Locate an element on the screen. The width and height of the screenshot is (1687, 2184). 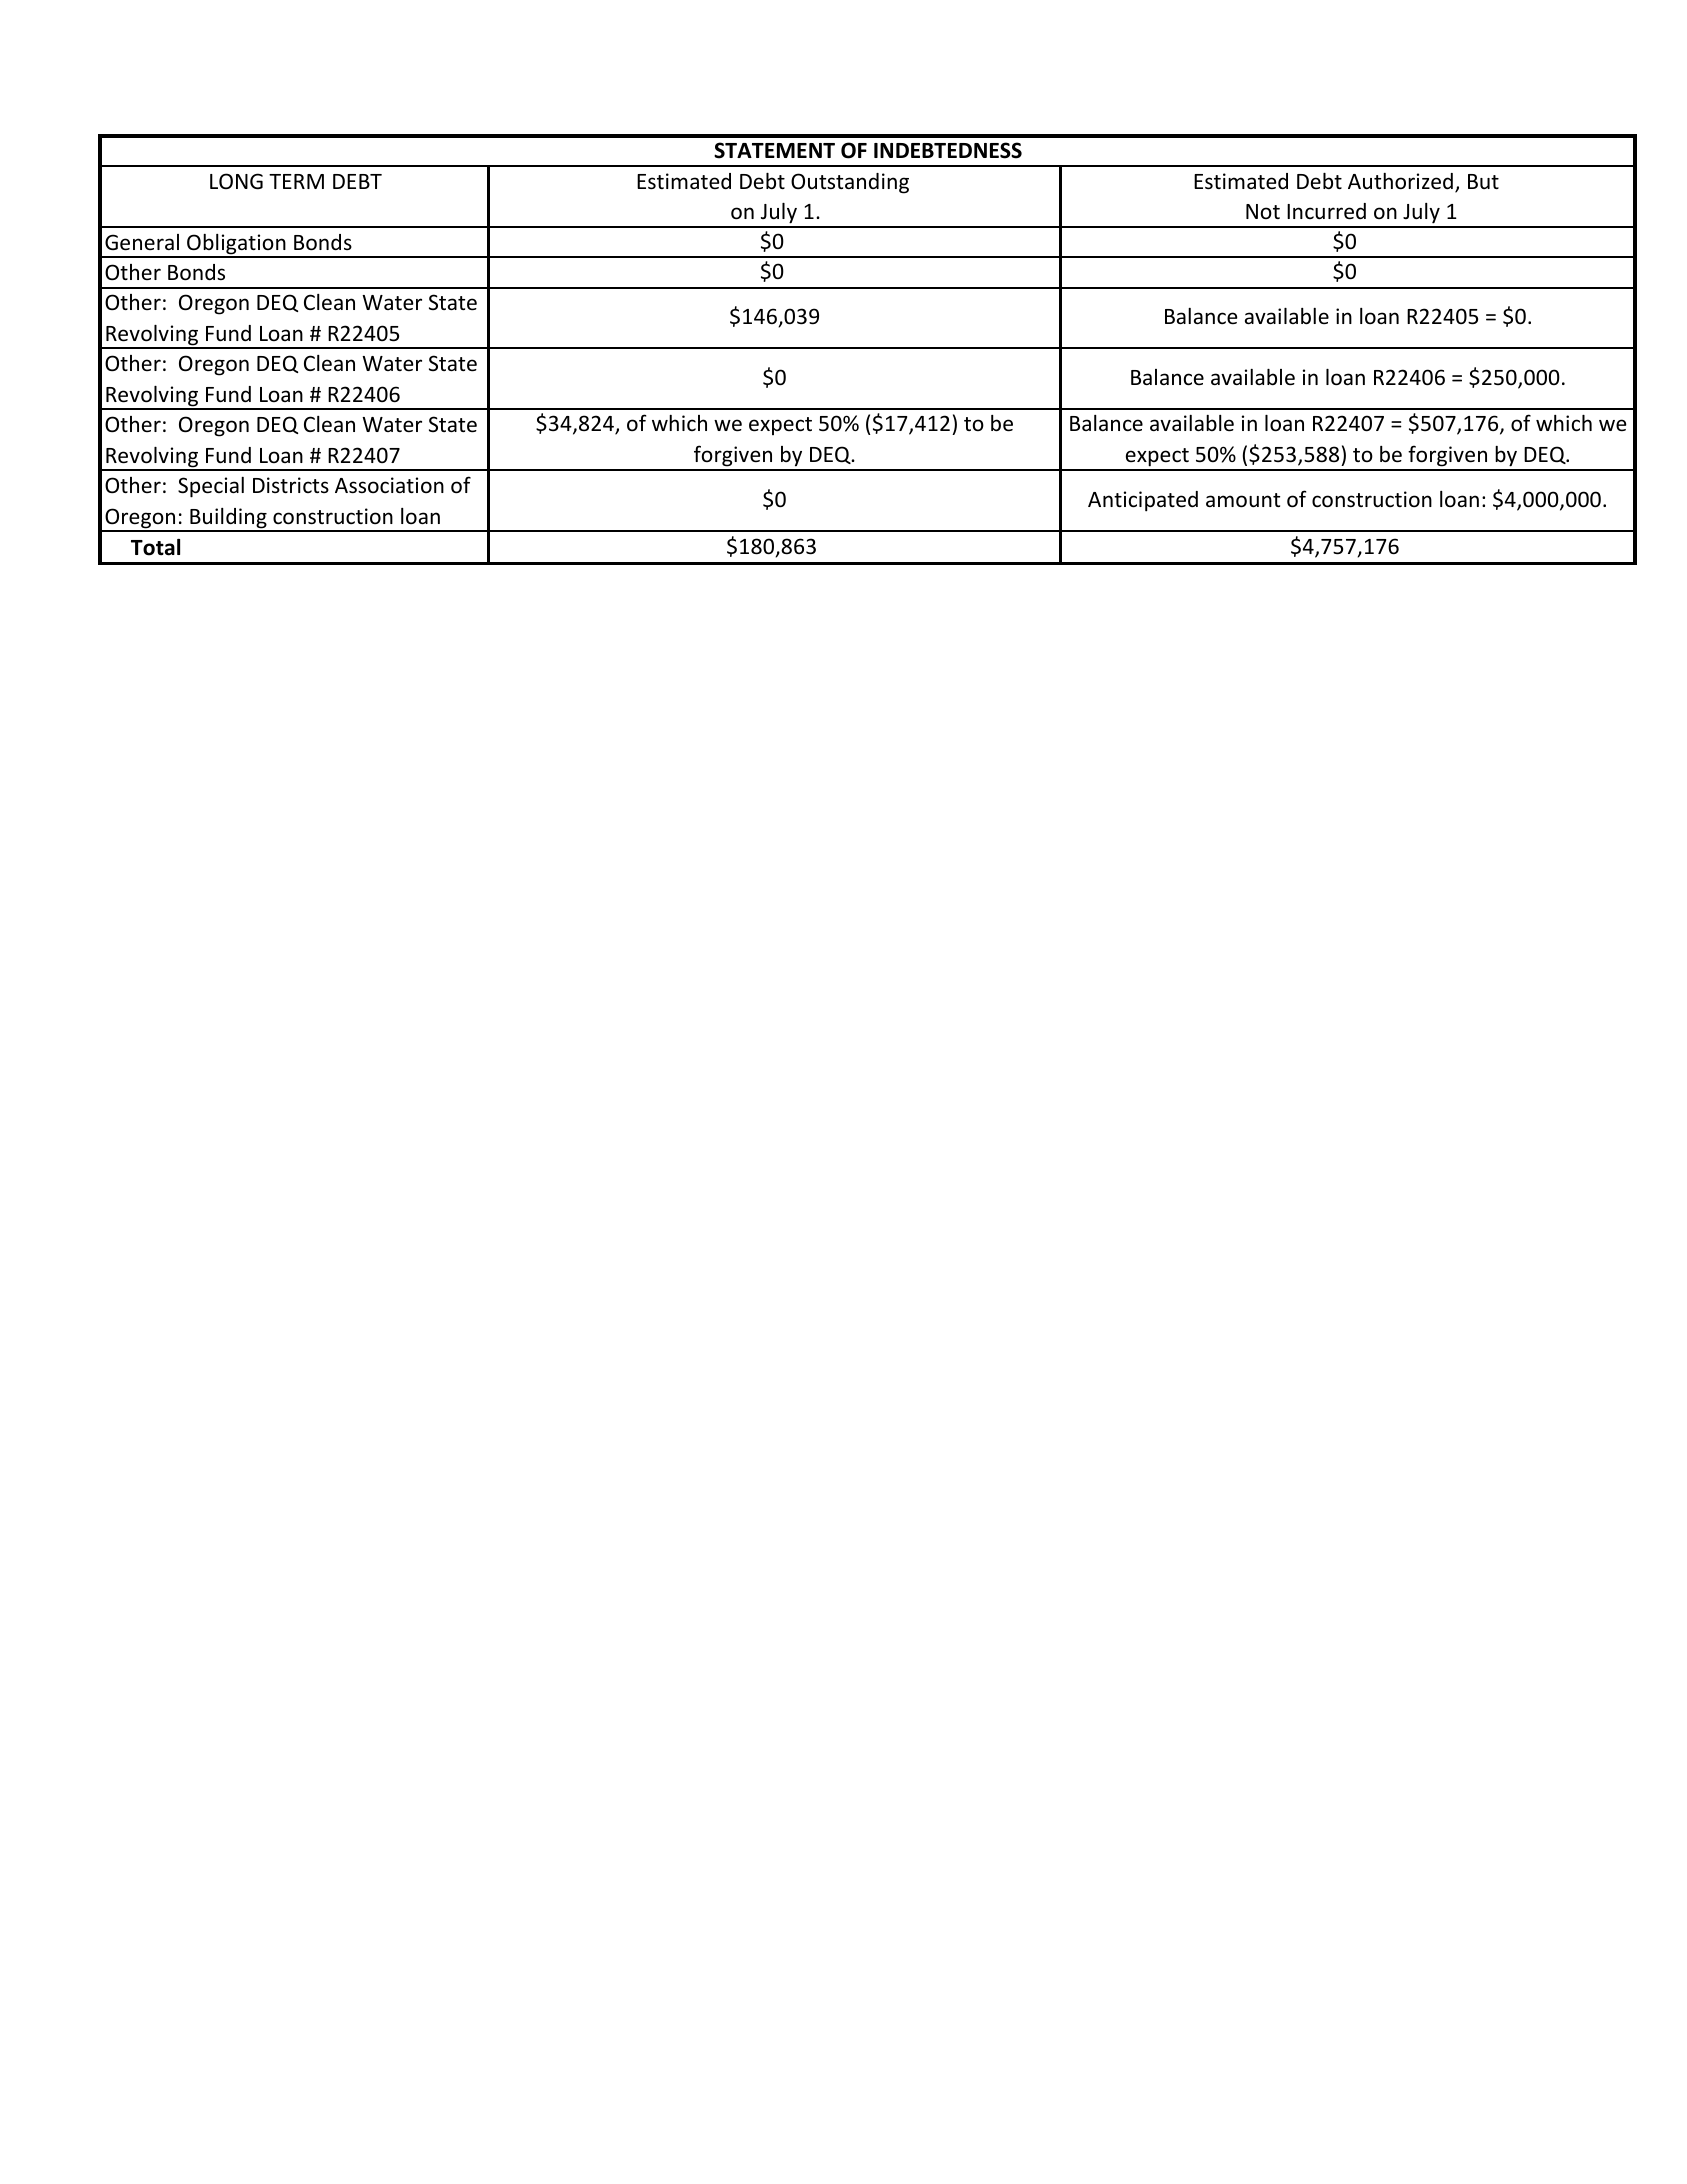
Association is located at coordinates (389, 485).
